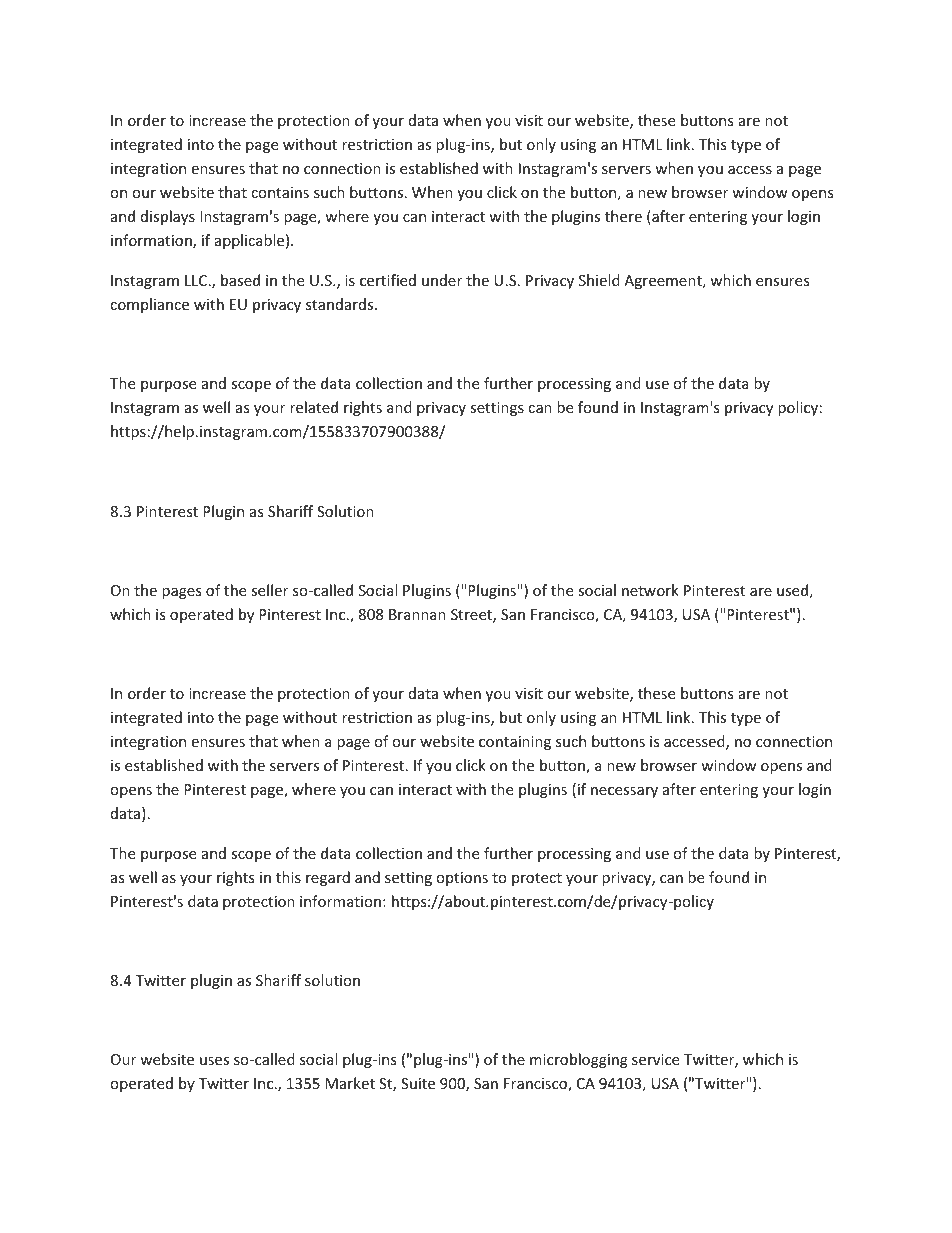 The width and height of the screenshot is (952, 1233). What do you see at coordinates (328, 878) in the screenshot?
I see `regard` at bounding box center [328, 878].
